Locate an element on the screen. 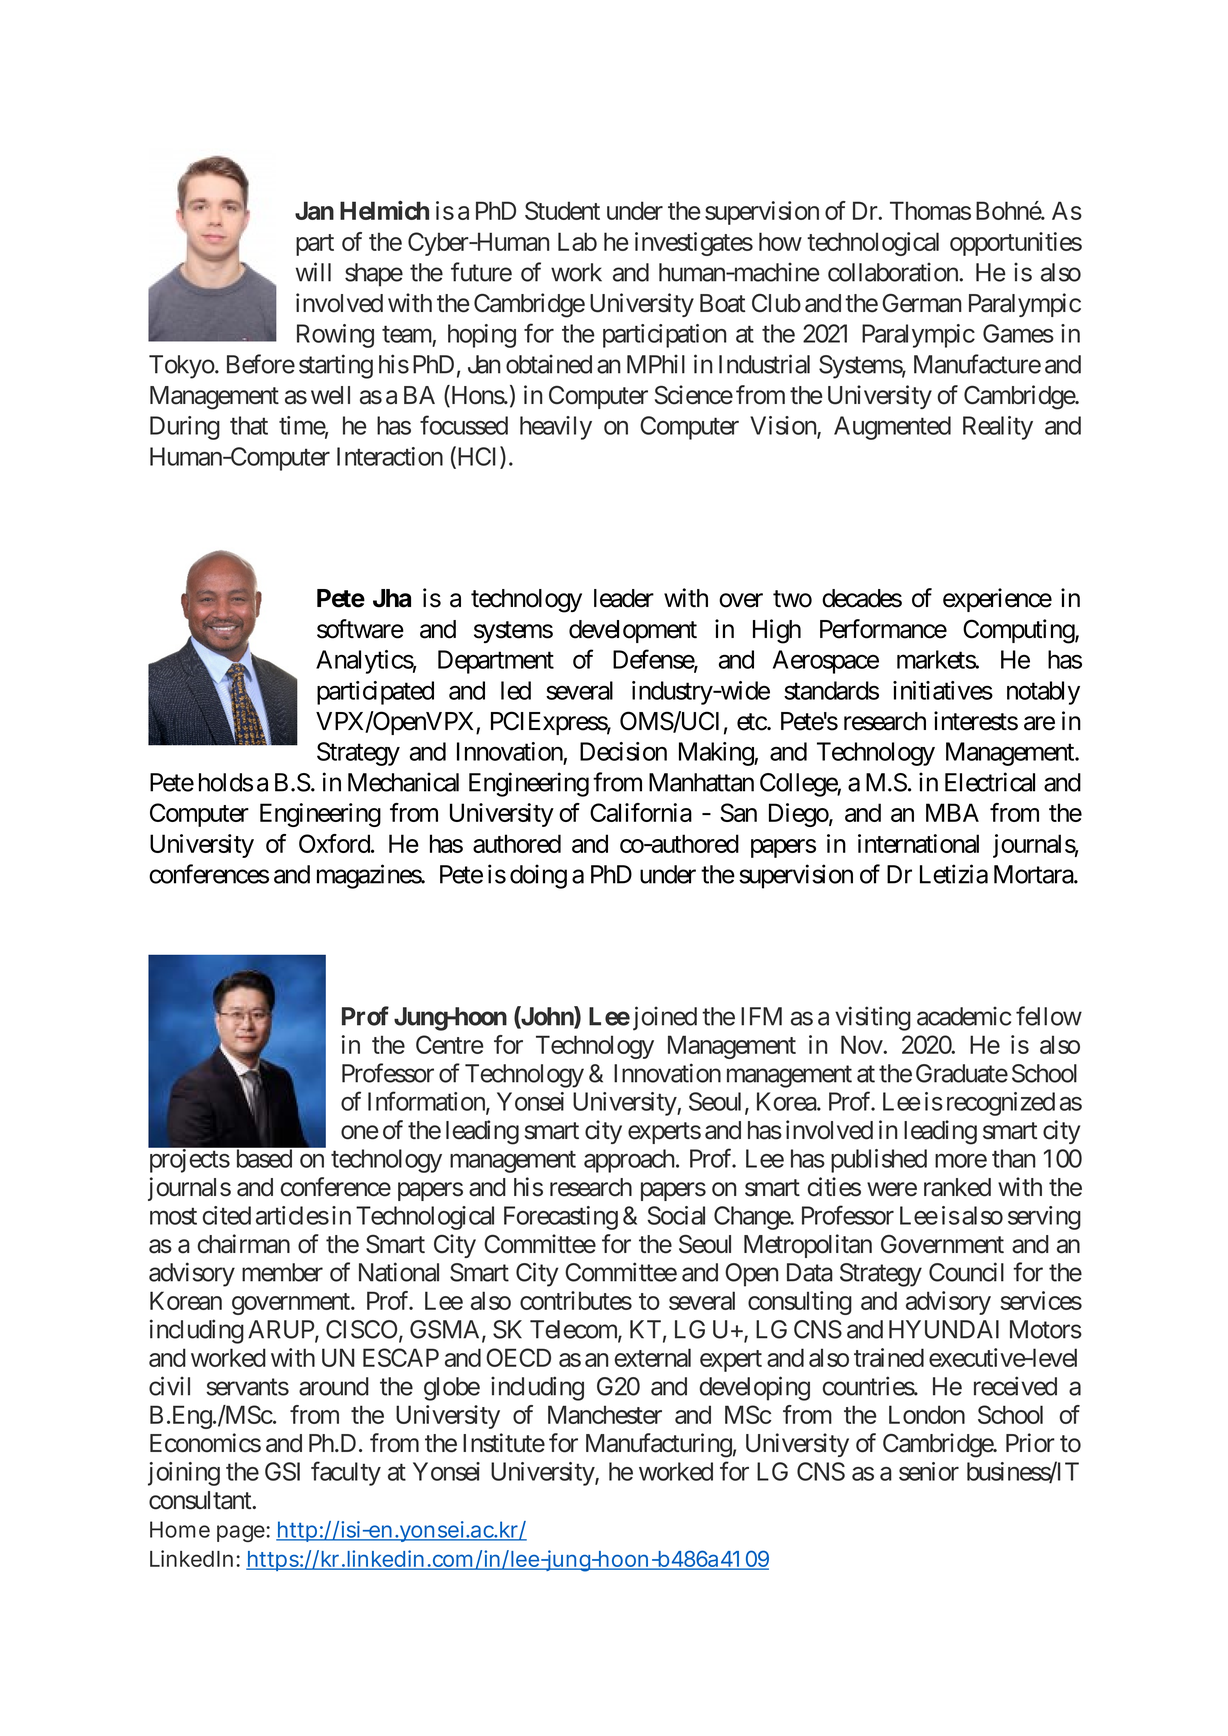 Image resolution: width=1228 pixels, height=1736 pixels. recognized is located at coordinates (1001, 1104).
